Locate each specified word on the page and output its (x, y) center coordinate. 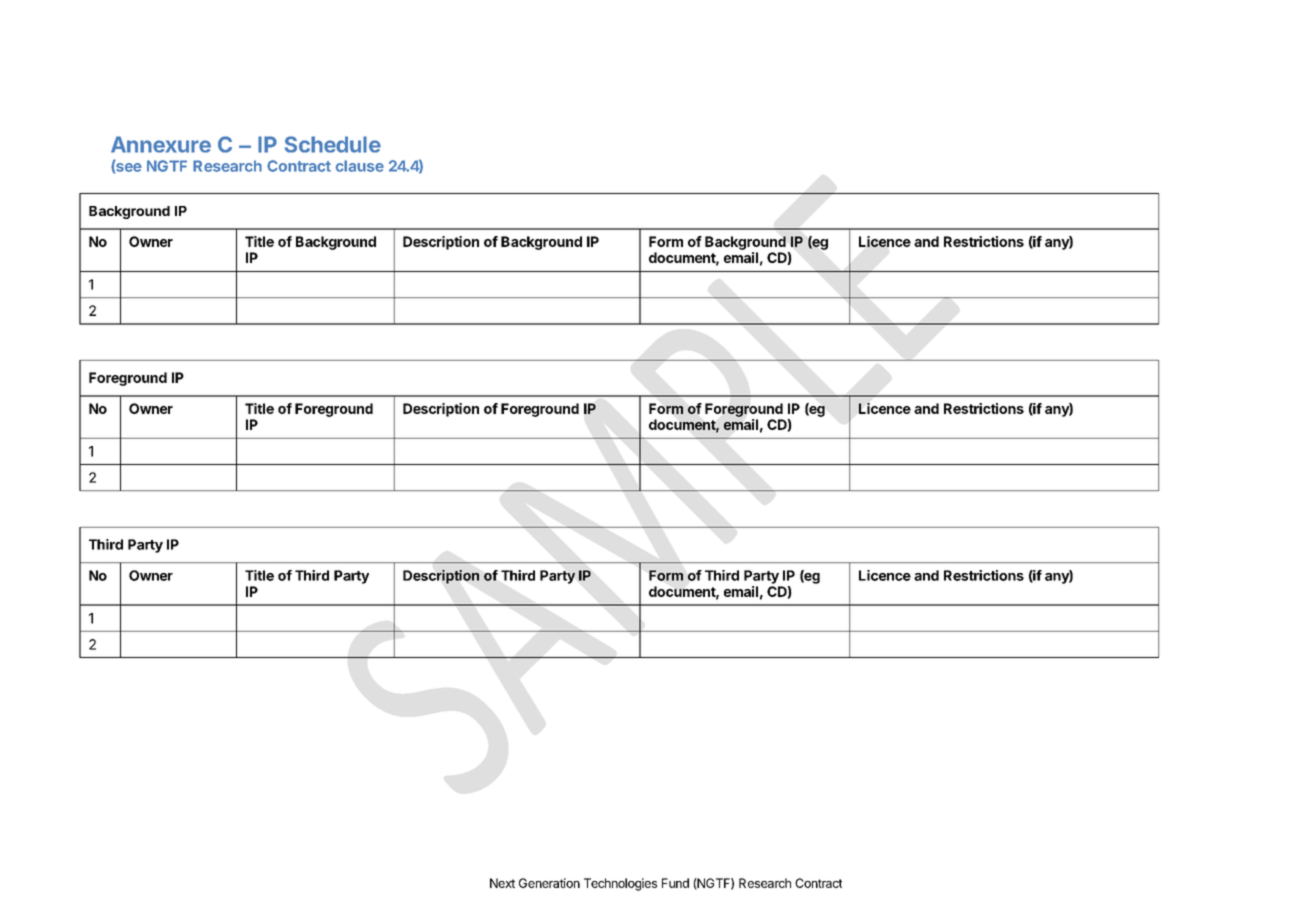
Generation (549, 883)
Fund (675, 883)
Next (502, 883)
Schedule (333, 144)
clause (359, 166)
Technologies (620, 884)
